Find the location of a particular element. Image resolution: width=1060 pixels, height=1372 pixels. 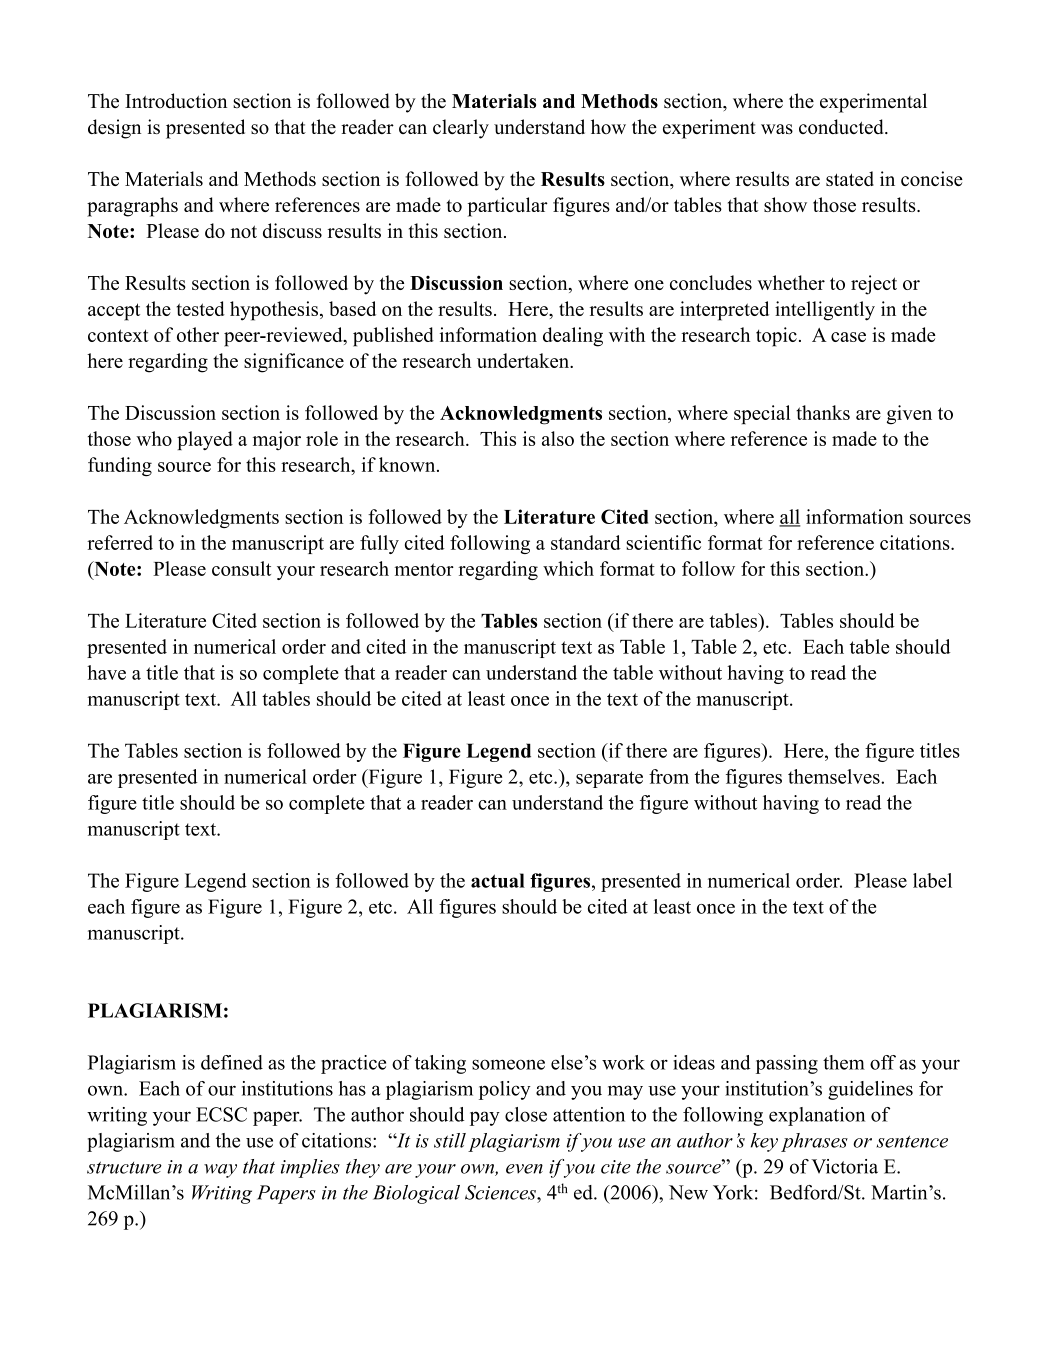

actual is located at coordinates (498, 880).
